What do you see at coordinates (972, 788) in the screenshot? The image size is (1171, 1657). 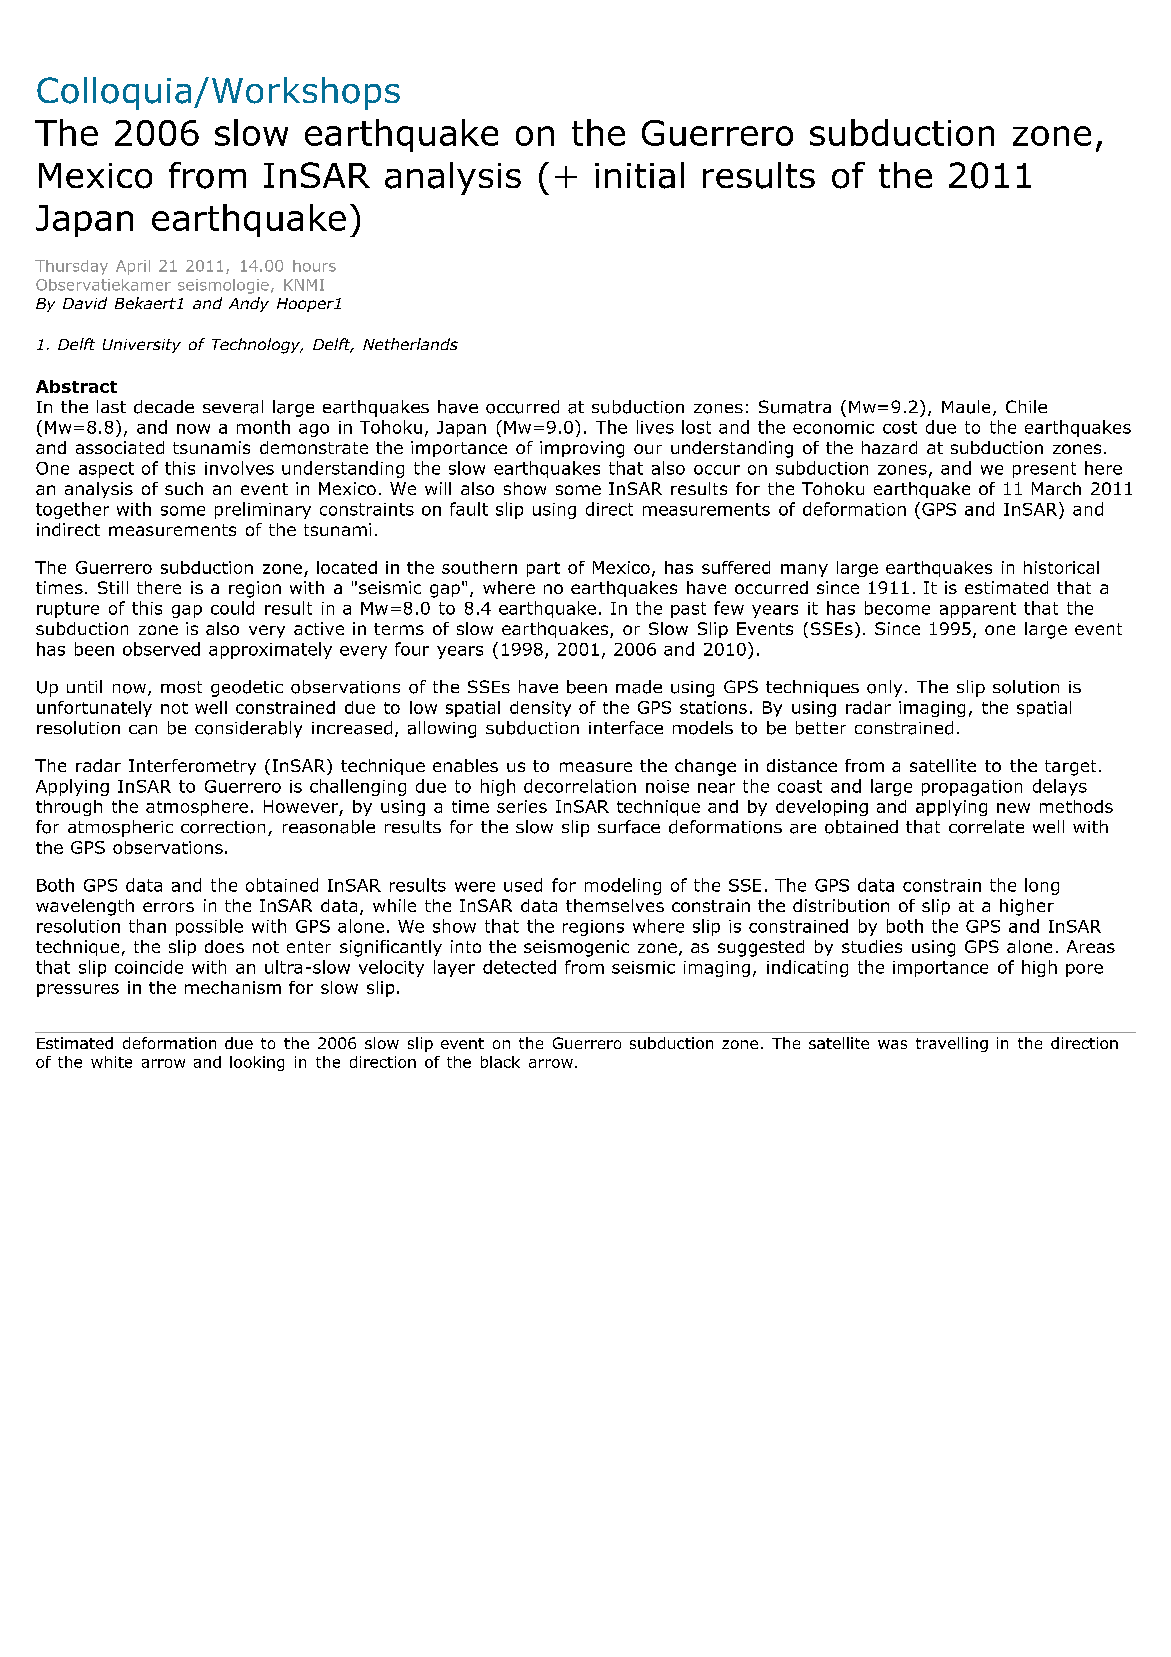 I see `propagation` at bounding box center [972, 788].
